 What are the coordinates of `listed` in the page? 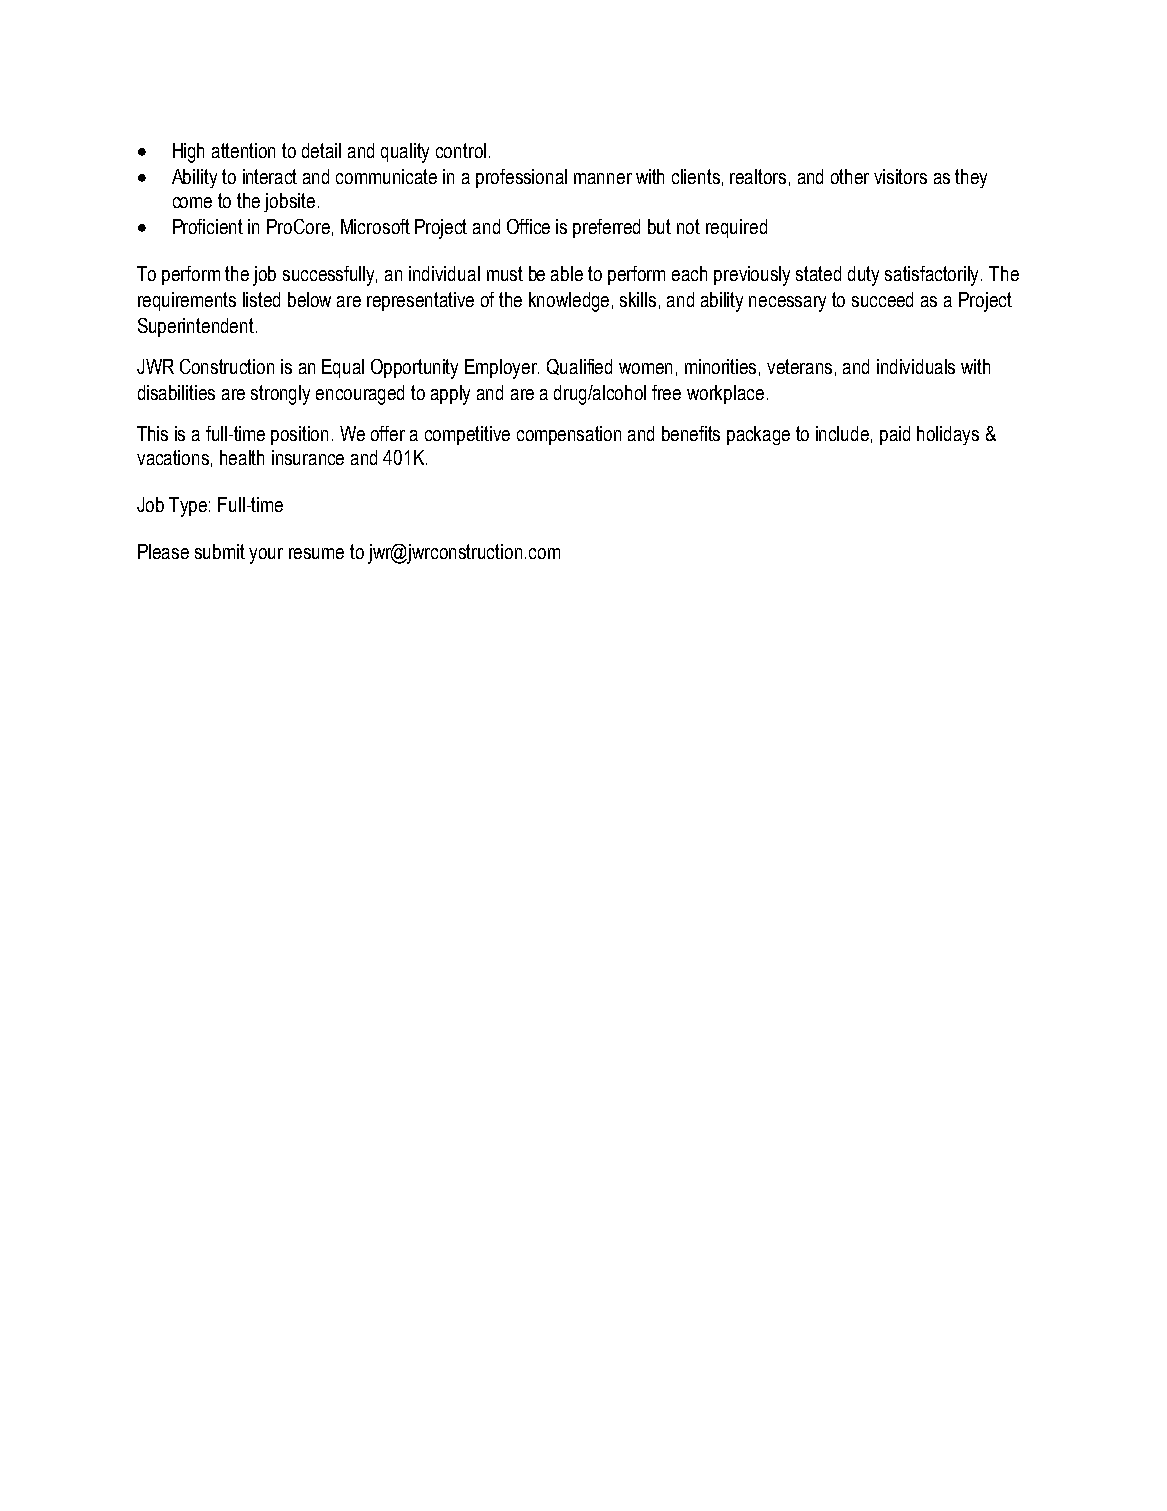 It's located at (261, 299).
